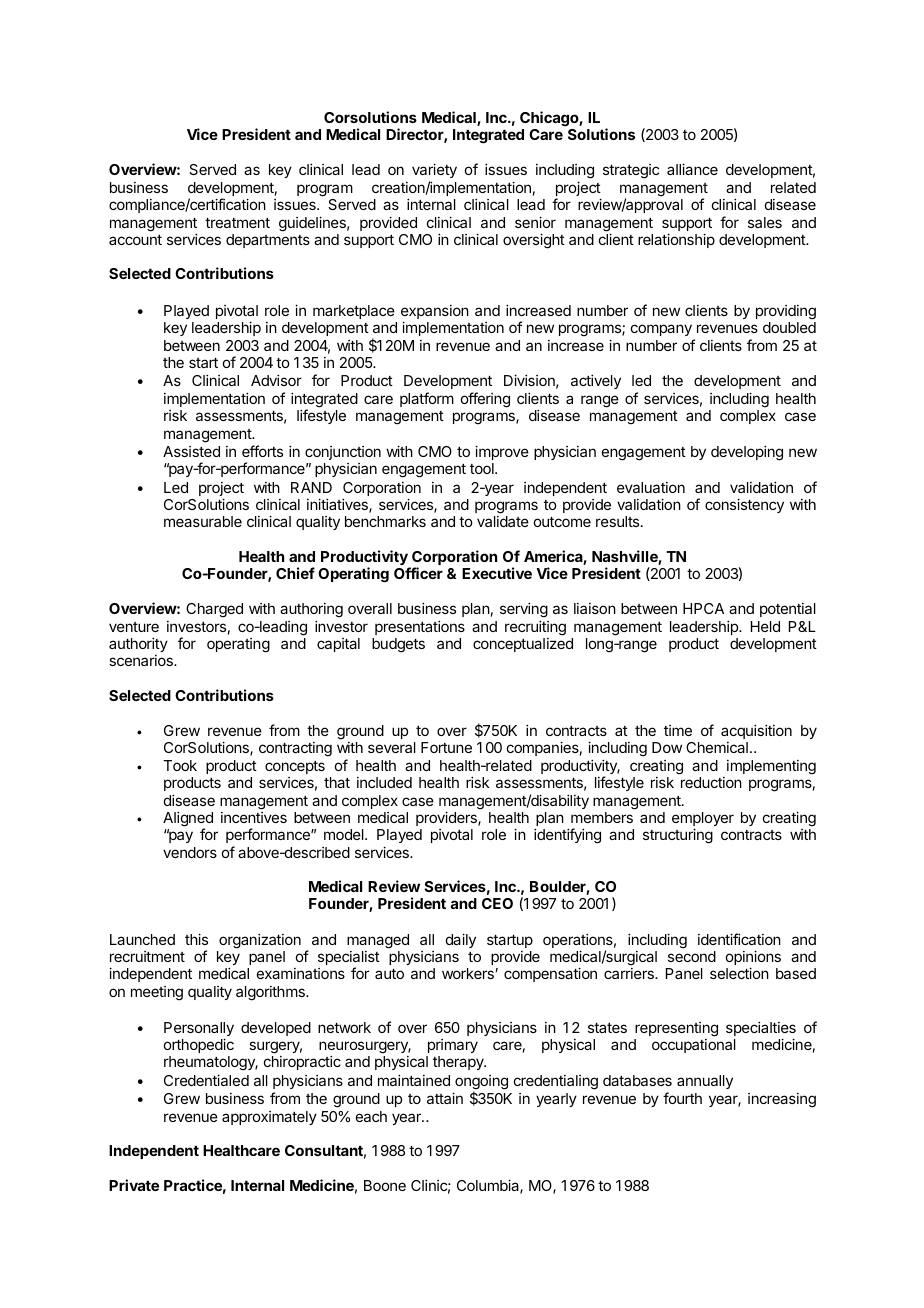  I want to click on conceptualized, so click(523, 645).
